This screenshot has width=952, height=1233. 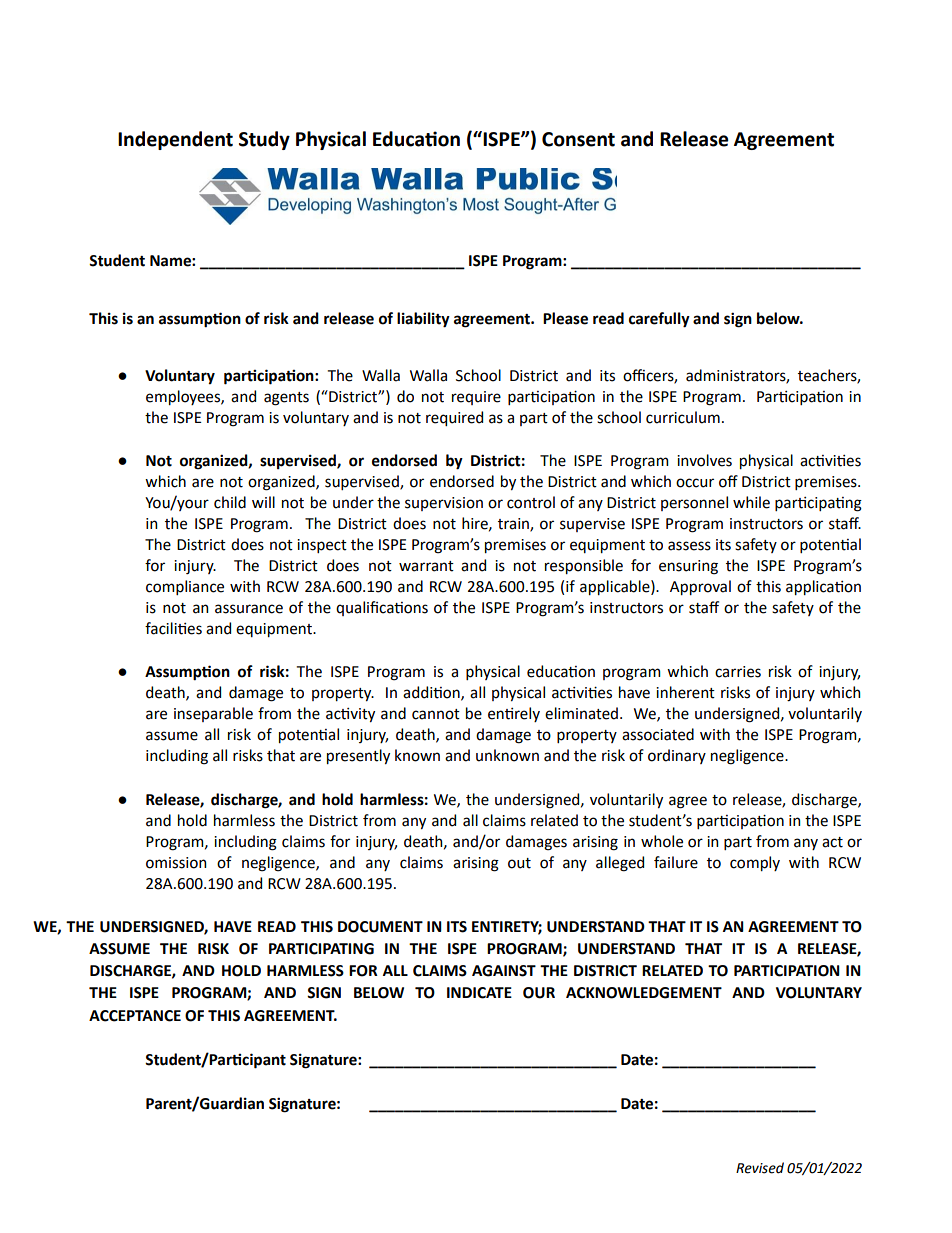 What do you see at coordinates (135, 1016) in the screenshot?
I see `ACCEPTANCE` at bounding box center [135, 1016].
